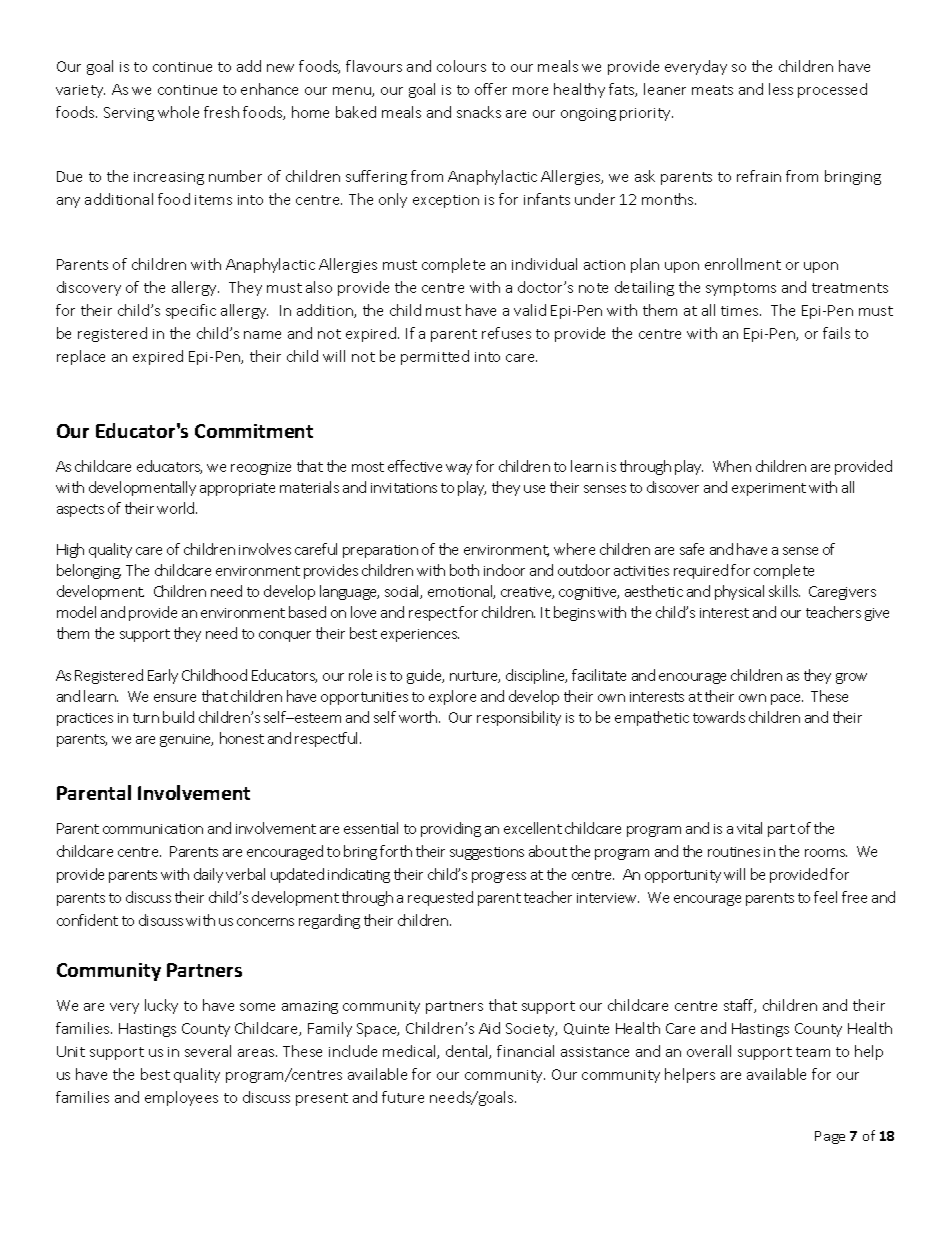 The height and width of the document is (1233, 952). Describe the element at coordinates (181, 1098) in the document. I see `employees` at that location.
